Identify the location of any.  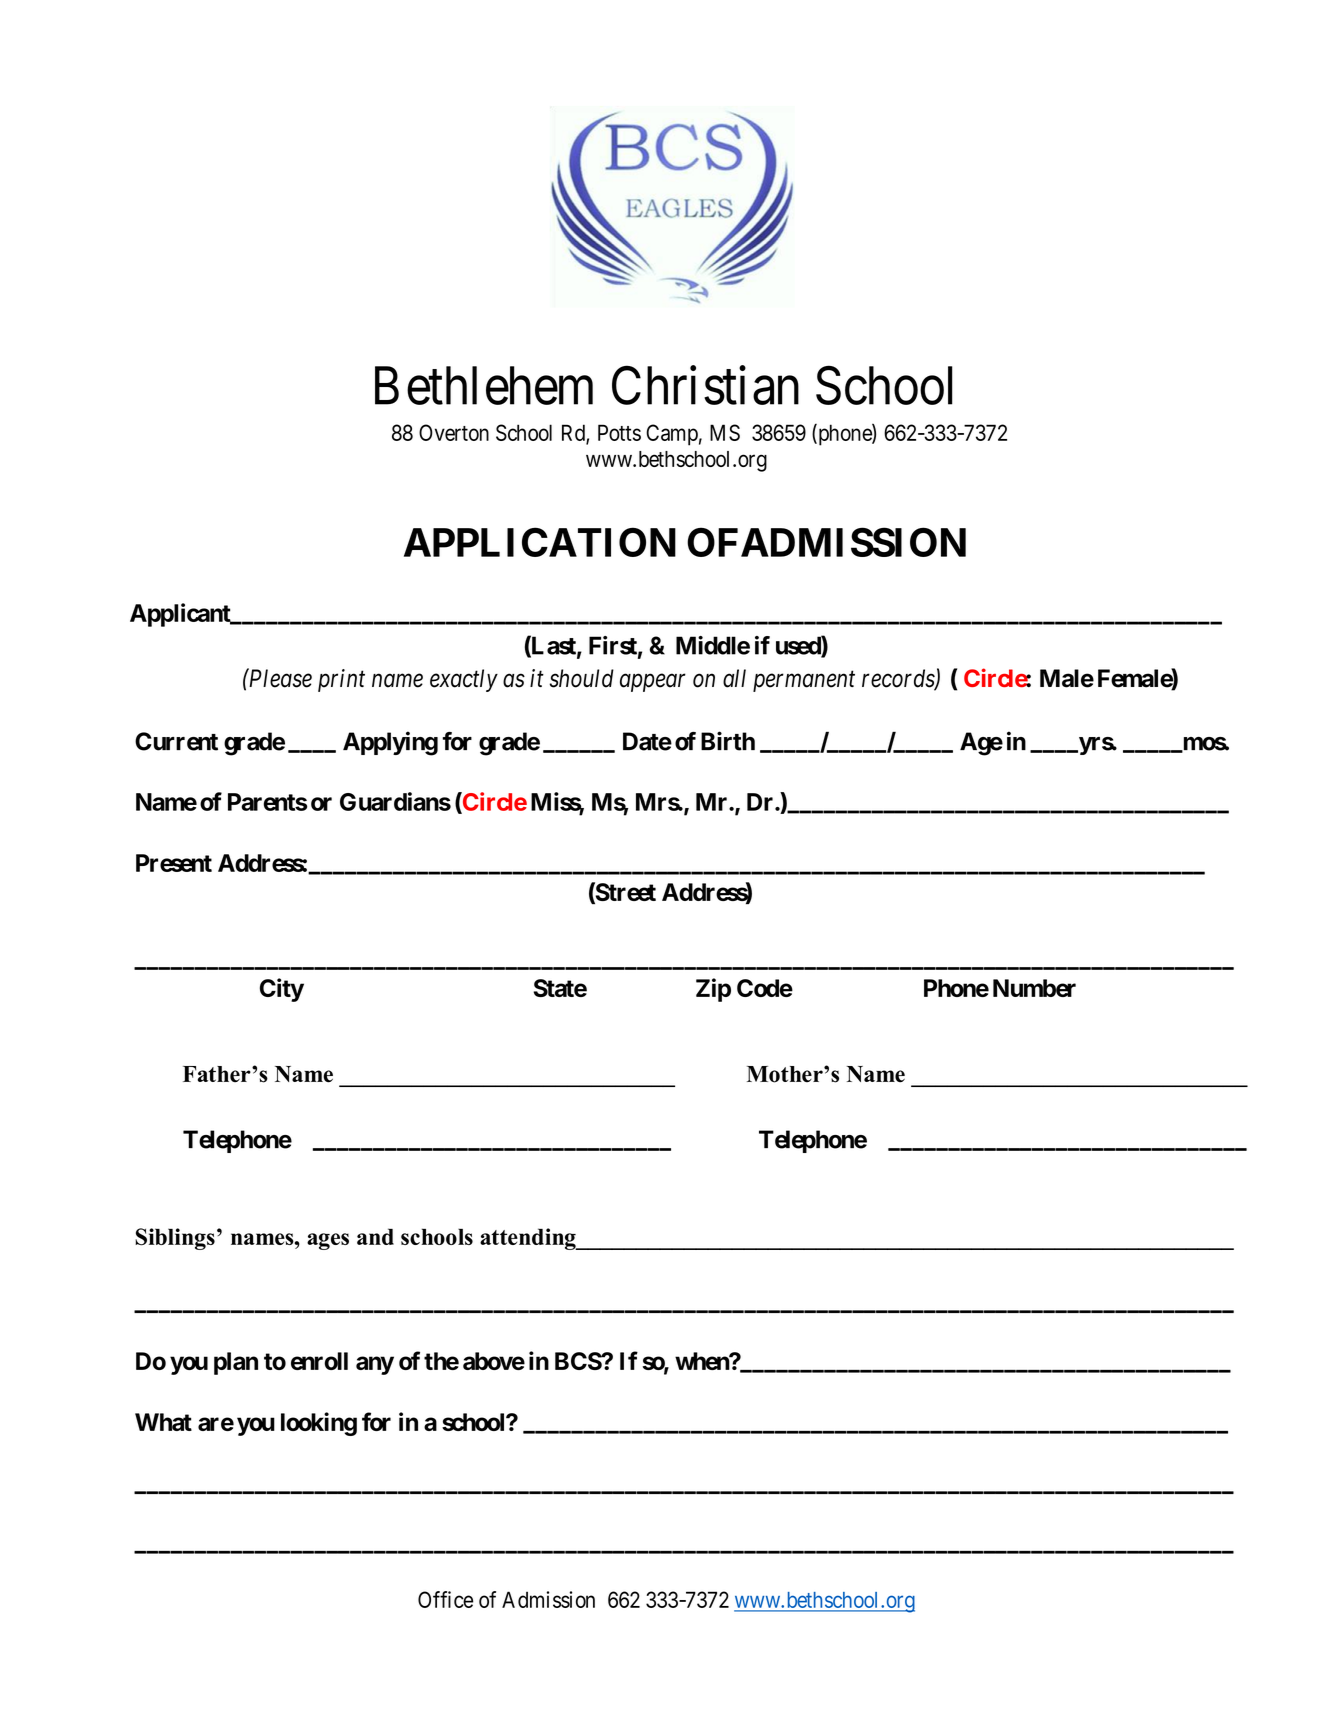
(375, 1365).
